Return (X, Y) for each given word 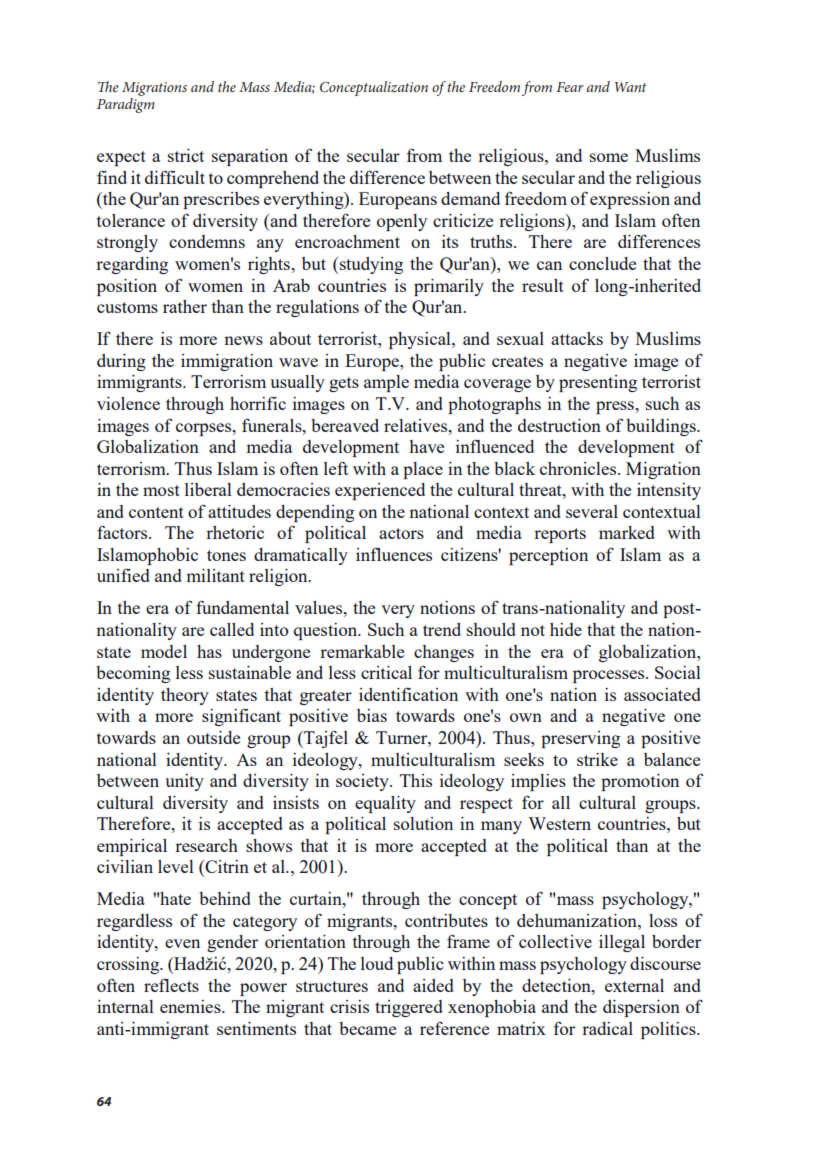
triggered (409, 1008)
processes (610, 676)
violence (128, 403)
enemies (191, 1006)
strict (186, 155)
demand (470, 198)
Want (630, 87)
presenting (598, 383)
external (634, 985)
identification (408, 694)
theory (185, 696)
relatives (417, 425)
